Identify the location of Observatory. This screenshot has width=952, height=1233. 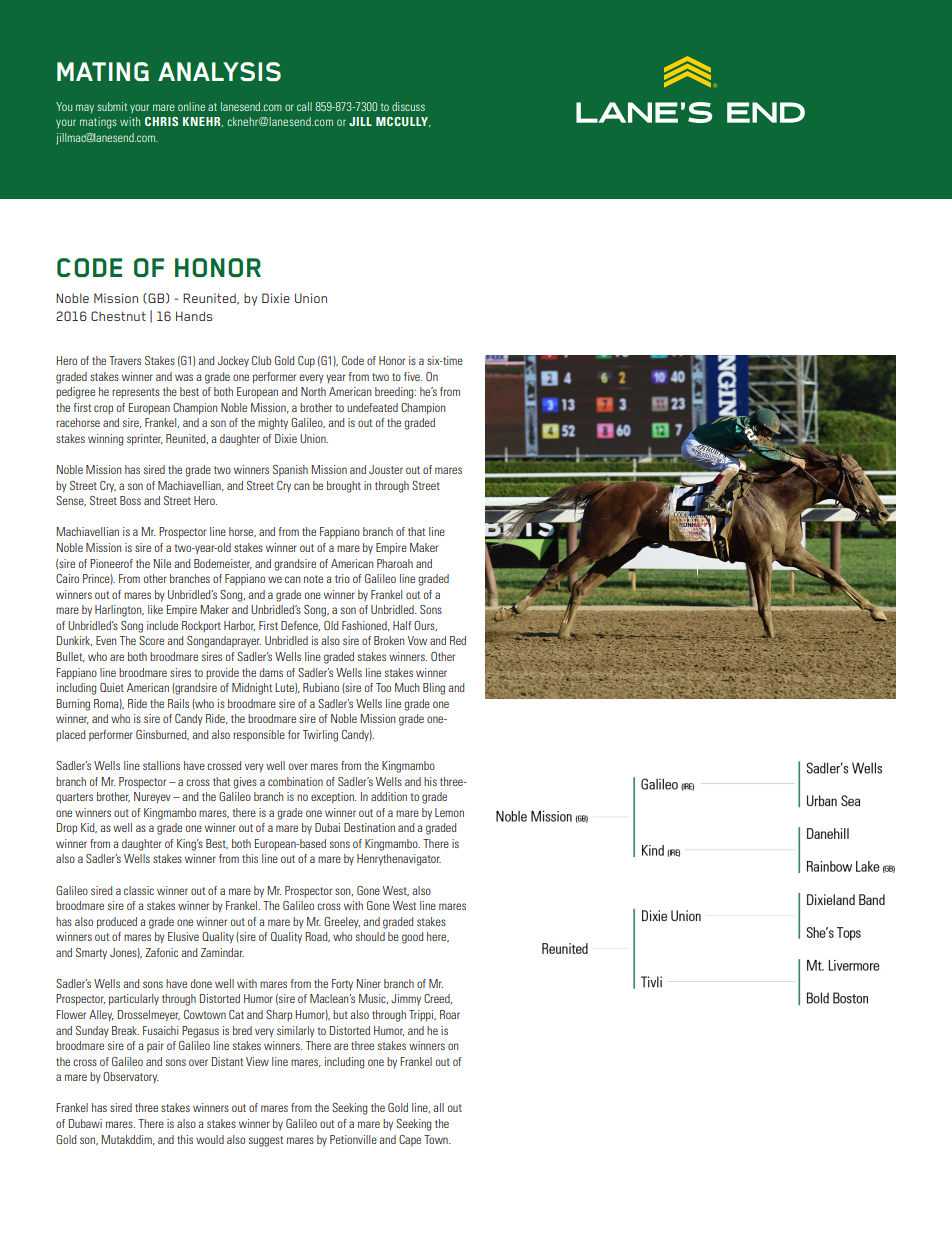
(131, 1077).
